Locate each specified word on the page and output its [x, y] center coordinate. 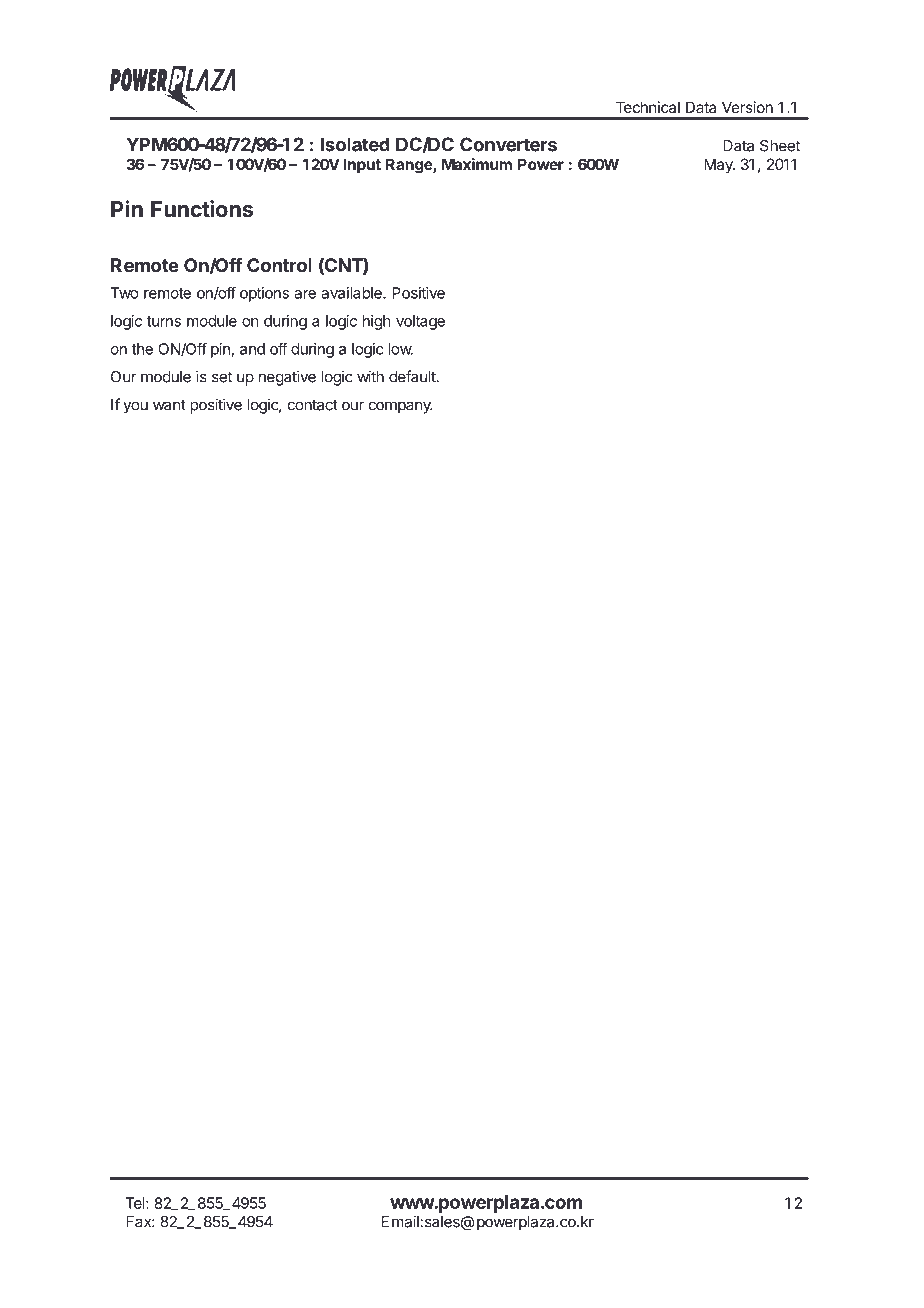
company [401, 407]
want [169, 405]
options [264, 294]
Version [747, 107]
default [412, 376]
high [377, 322]
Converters [508, 144]
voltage [420, 322]
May [719, 166]
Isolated [355, 144]
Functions [202, 209]
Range [410, 166]
